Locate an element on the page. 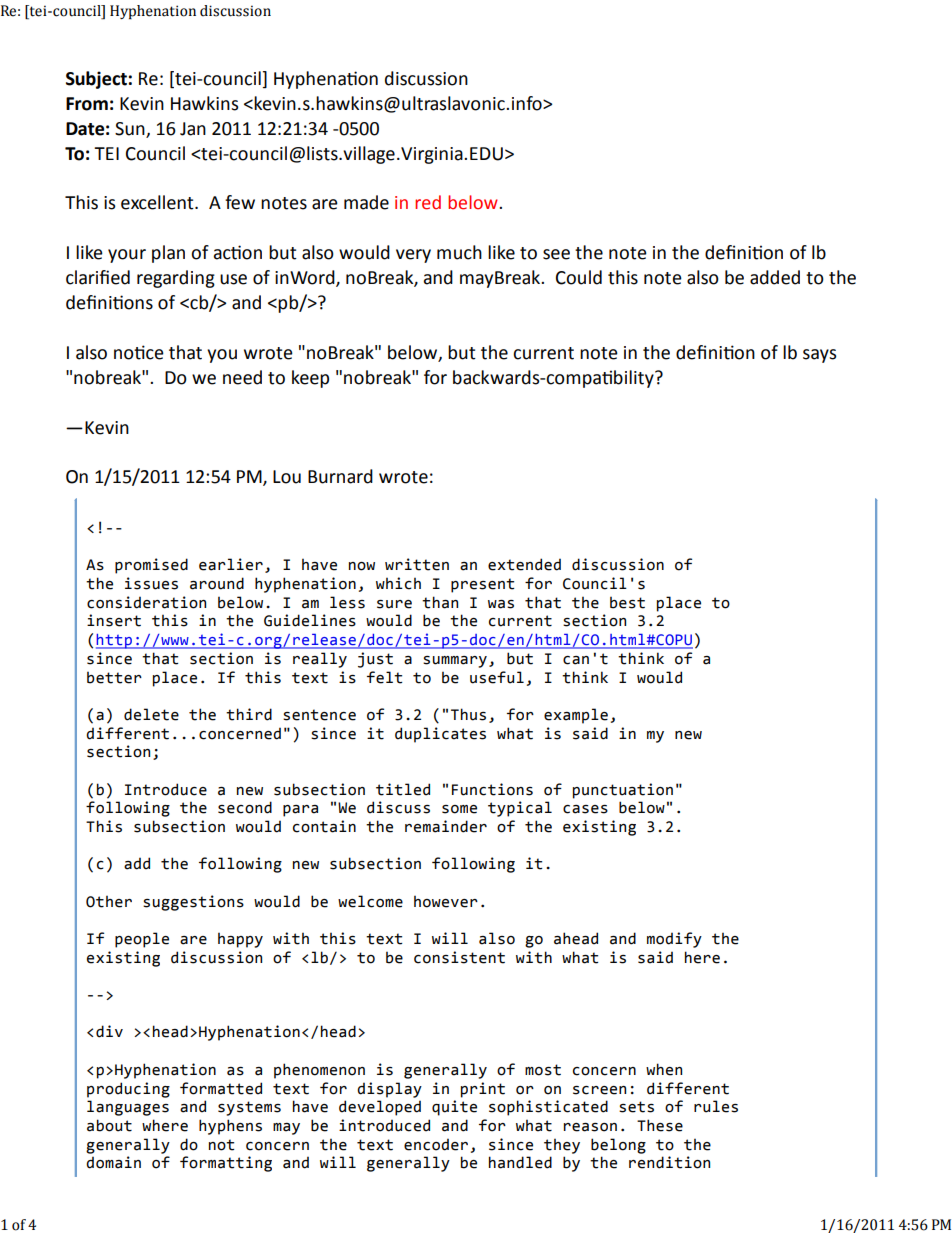 The width and height of the document is (952, 1233). rules is located at coordinates (716, 1106).
